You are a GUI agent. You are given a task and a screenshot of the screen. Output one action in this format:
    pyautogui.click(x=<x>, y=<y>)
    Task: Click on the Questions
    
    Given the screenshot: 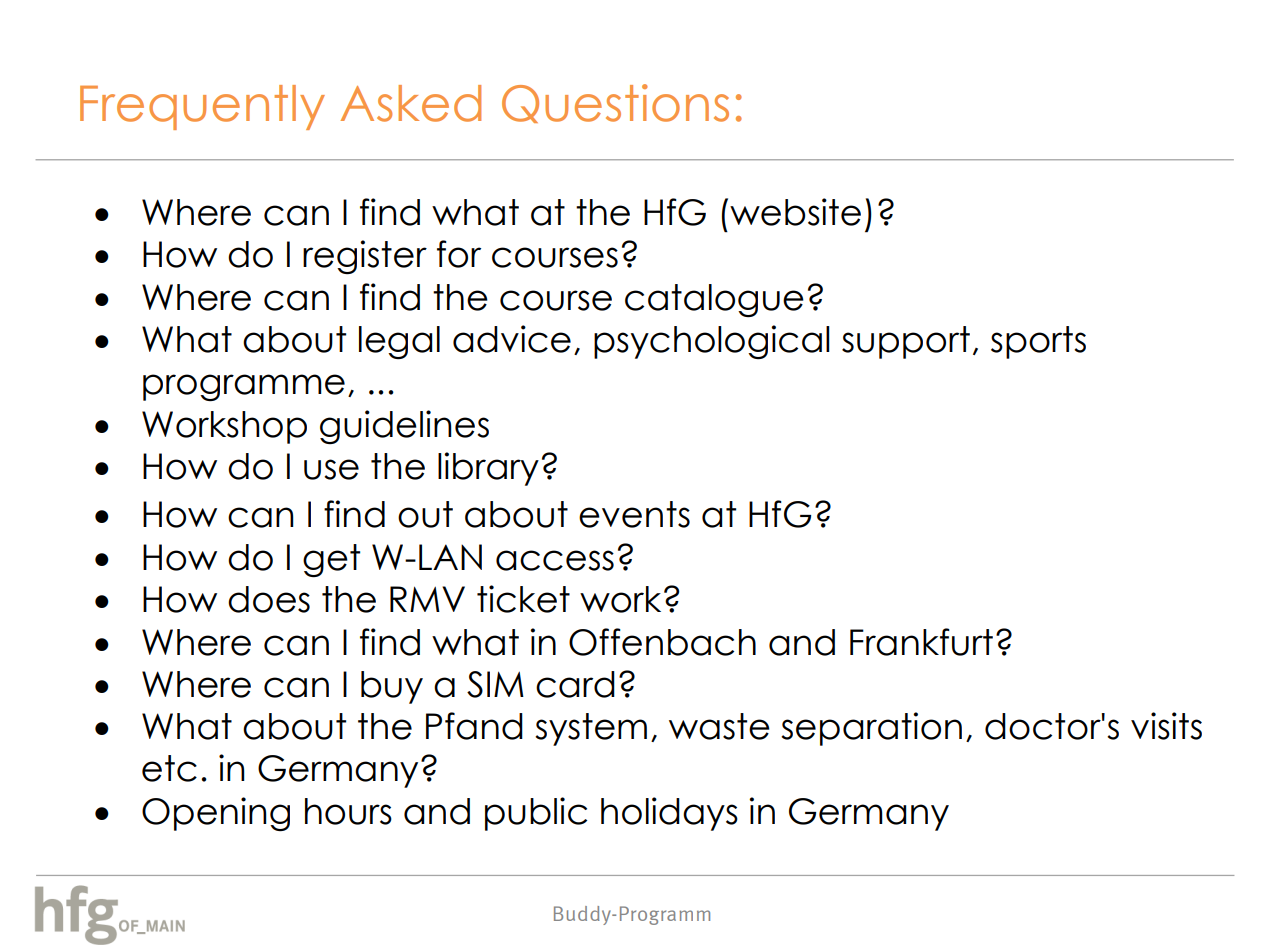 What is the action you would take?
    pyautogui.click(x=615, y=103)
